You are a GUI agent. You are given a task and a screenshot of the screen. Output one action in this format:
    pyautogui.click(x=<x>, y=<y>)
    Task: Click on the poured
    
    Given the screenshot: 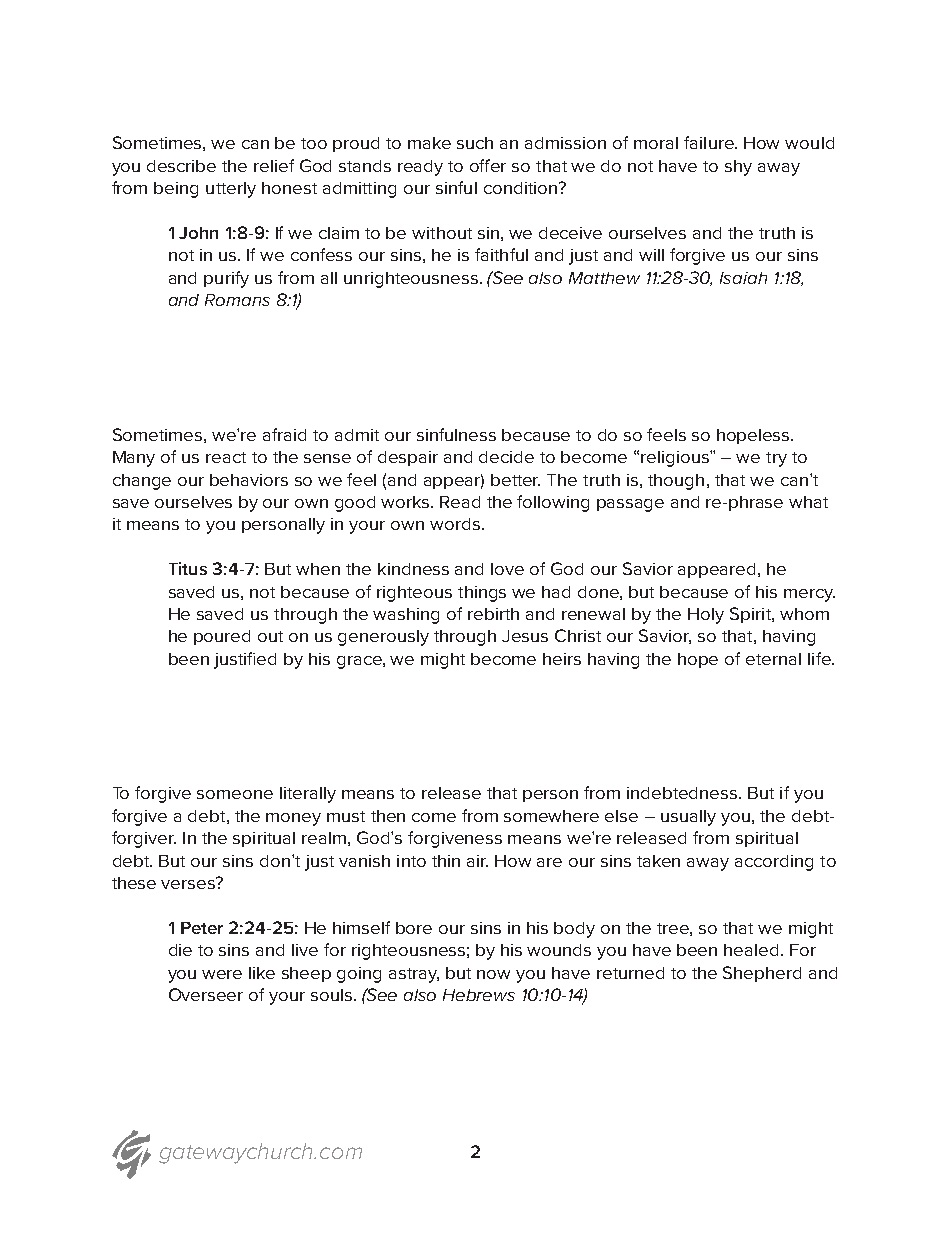 What is the action you would take?
    pyautogui.click(x=222, y=637)
